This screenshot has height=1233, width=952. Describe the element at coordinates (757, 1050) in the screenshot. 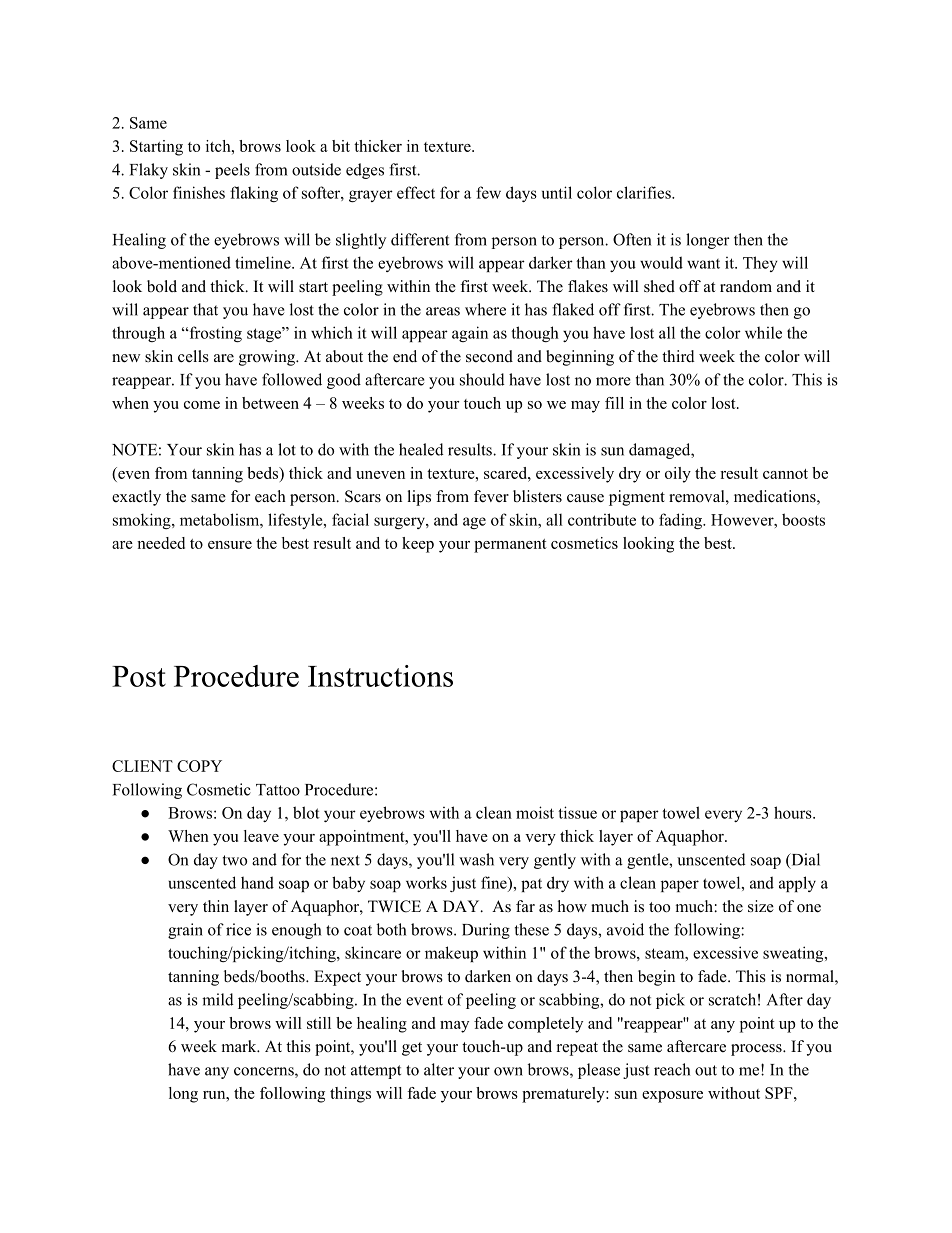

I see `process` at that location.
